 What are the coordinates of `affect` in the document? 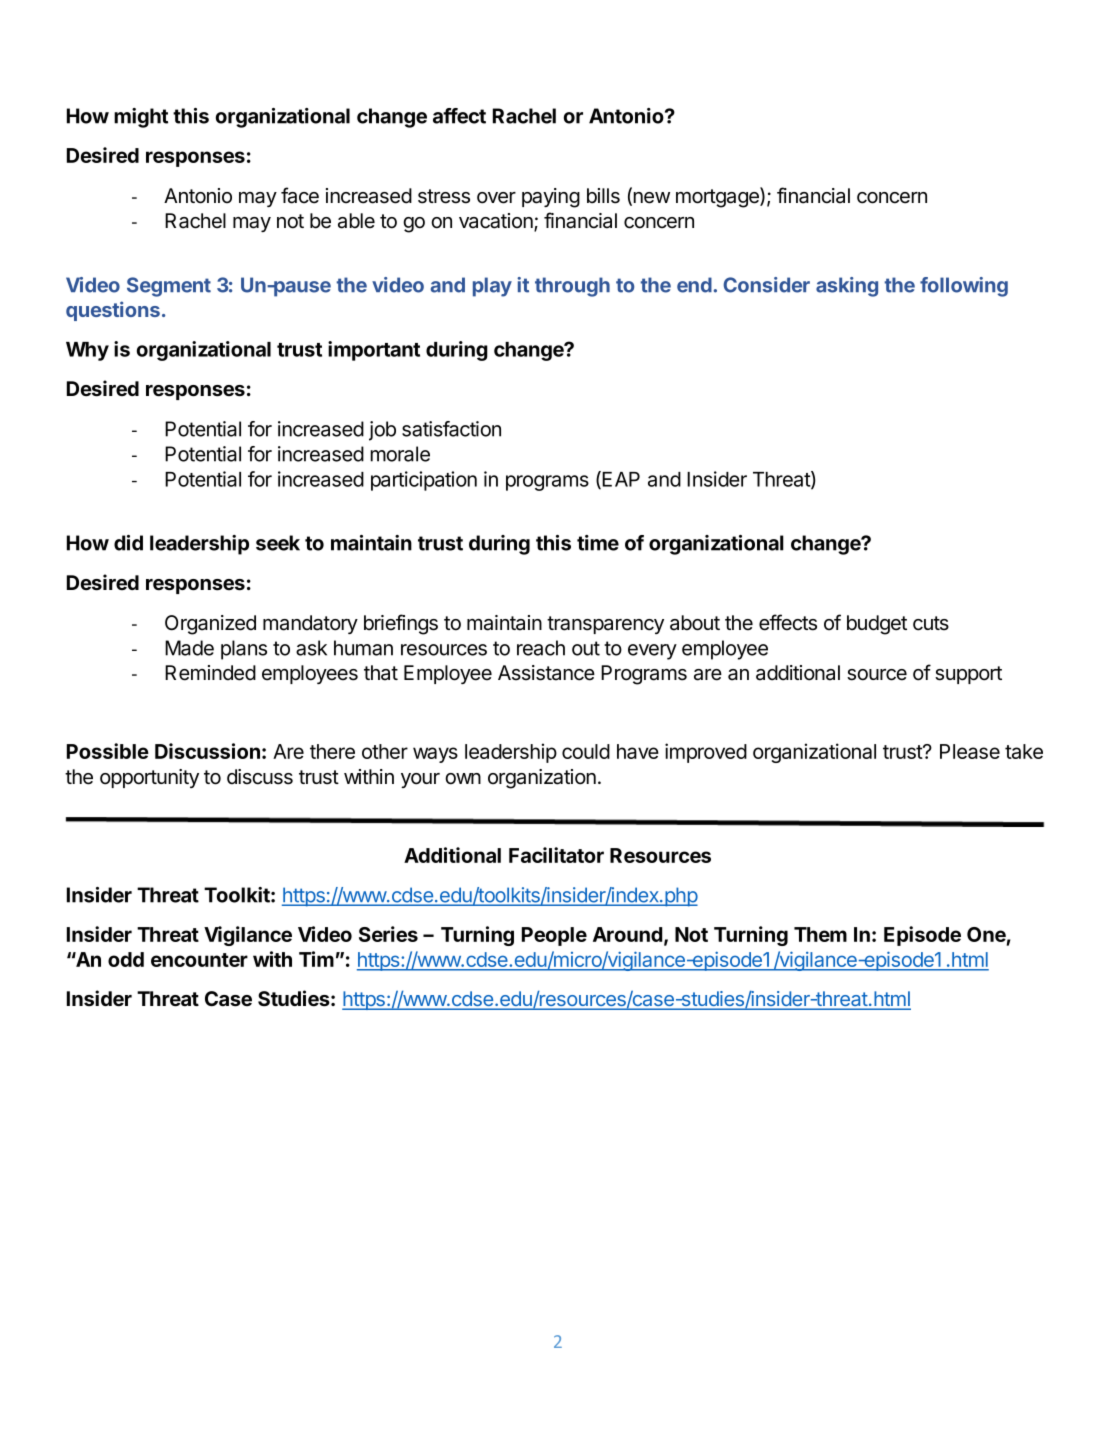 It's located at (459, 116).
